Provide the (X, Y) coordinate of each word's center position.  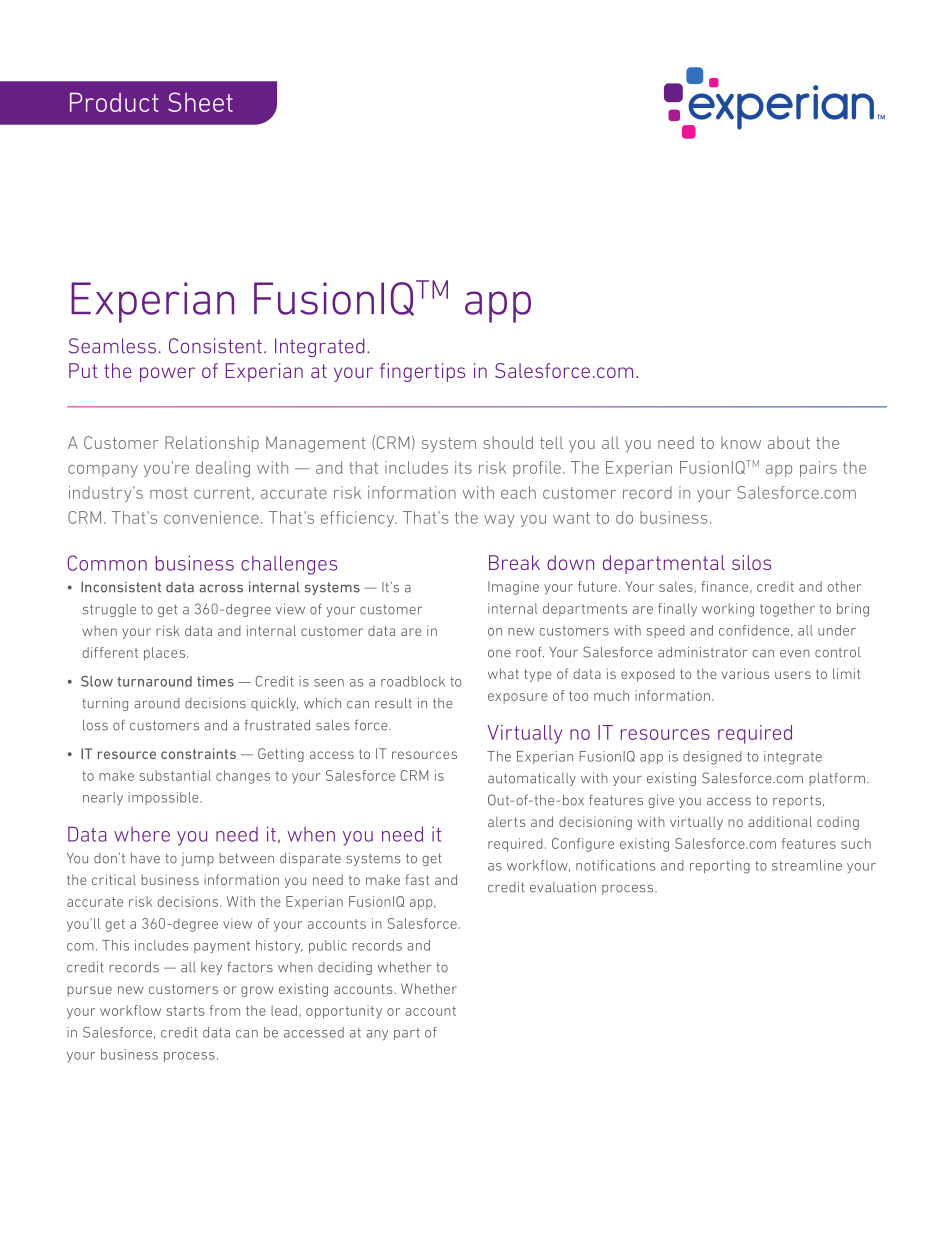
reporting (720, 867)
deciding (345, 968)
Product (114, 102)
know (741, 442)
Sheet (200, 102)
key (211, 968)
